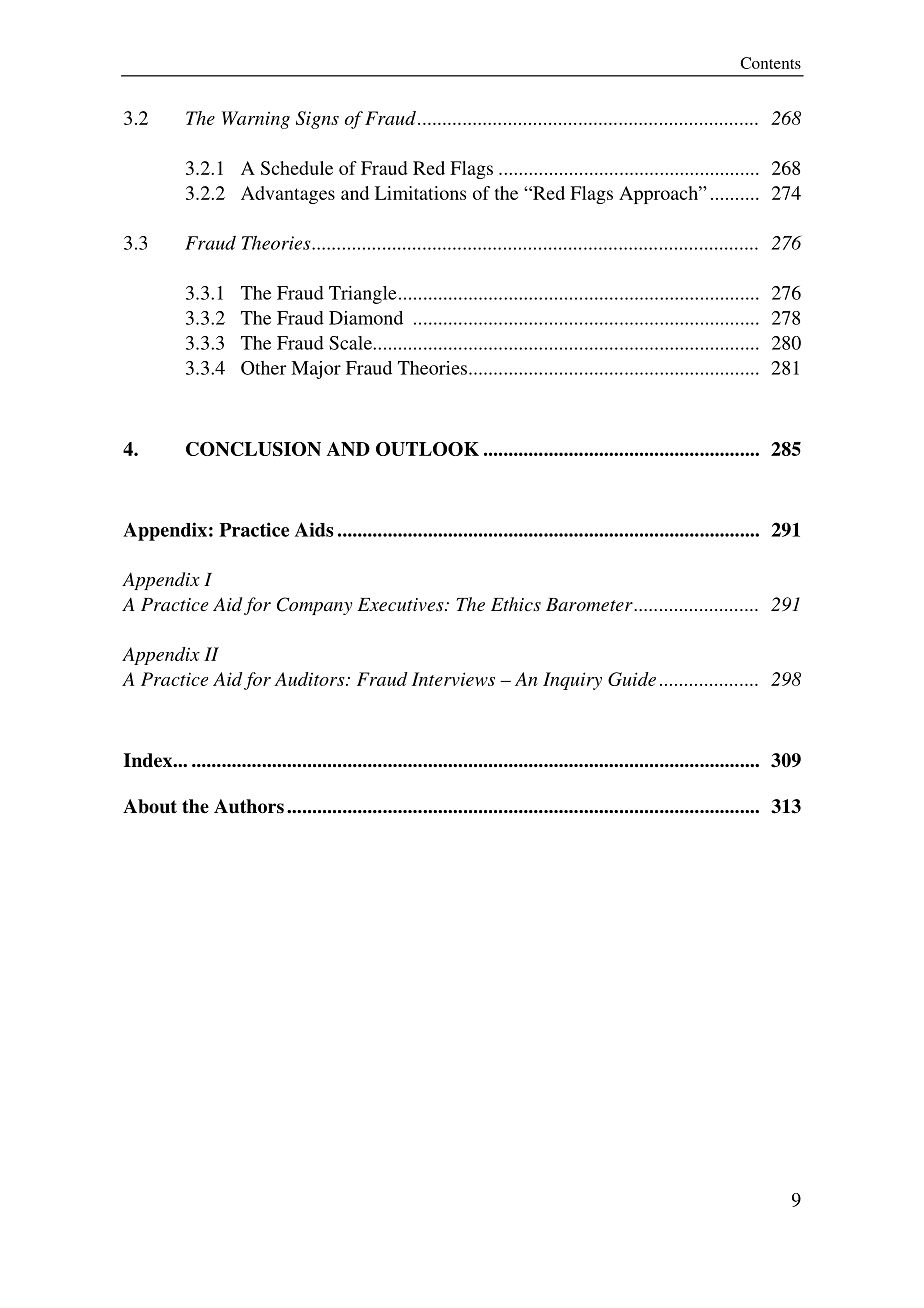 The height and width of the page is (1308, 924). I want to click on Inquiry, so click(572, 681).
